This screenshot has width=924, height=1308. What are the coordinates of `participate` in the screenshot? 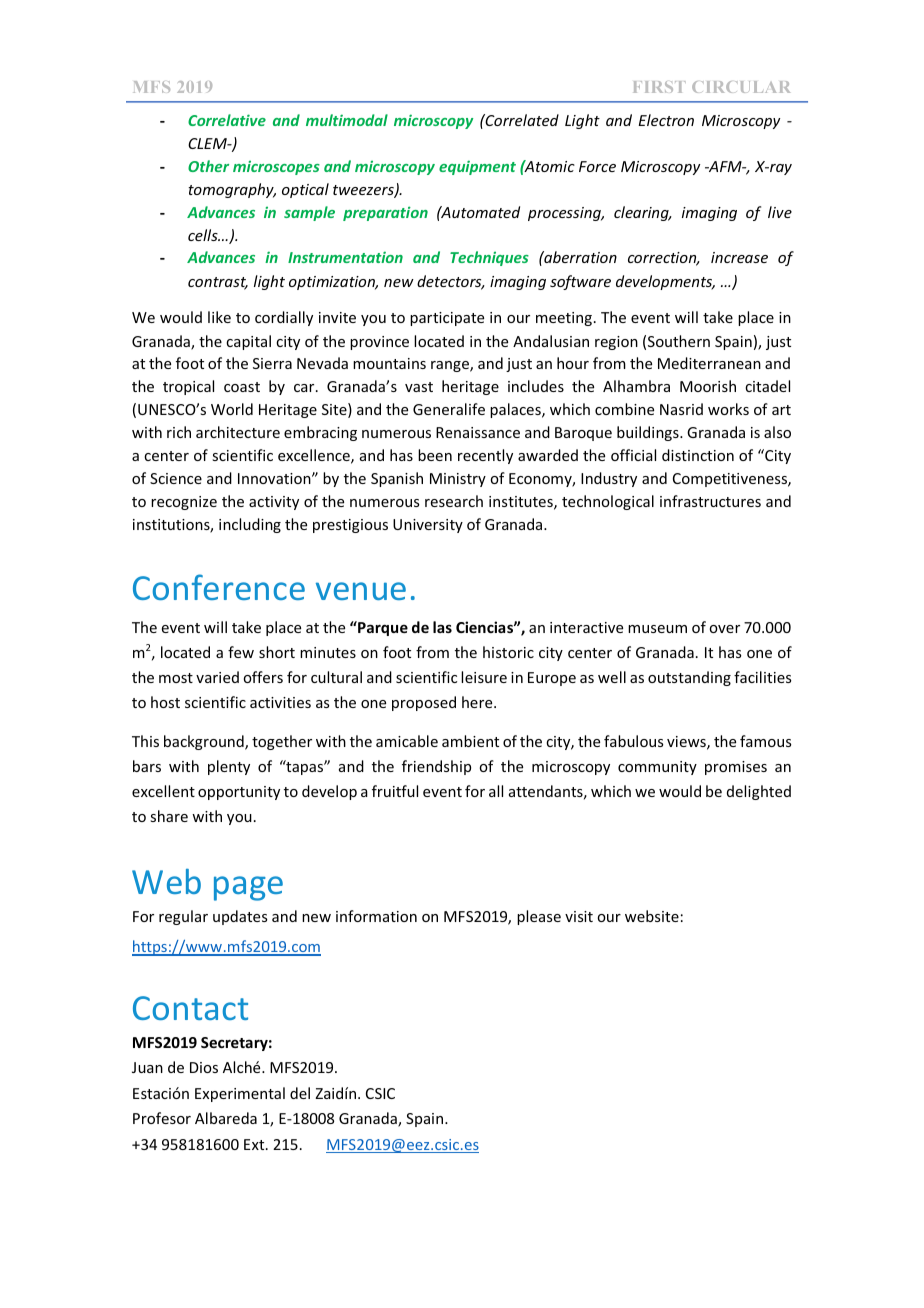 It's located at (447, 319).
